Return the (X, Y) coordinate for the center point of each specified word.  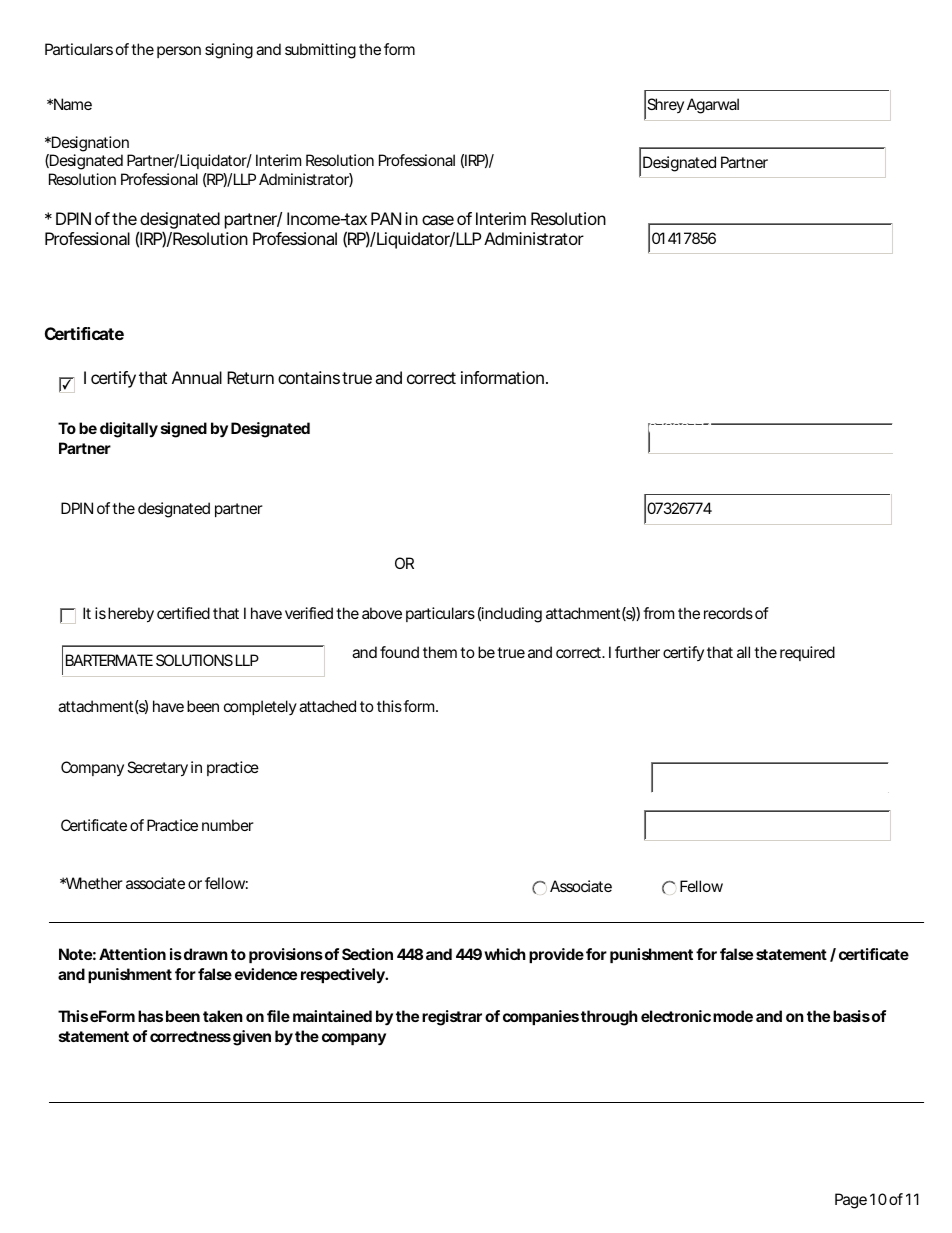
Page (851, 1201)
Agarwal (713, 106)
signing (229, 51)
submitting (320, 51)
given (252, 1038)
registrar (452, 1018)
